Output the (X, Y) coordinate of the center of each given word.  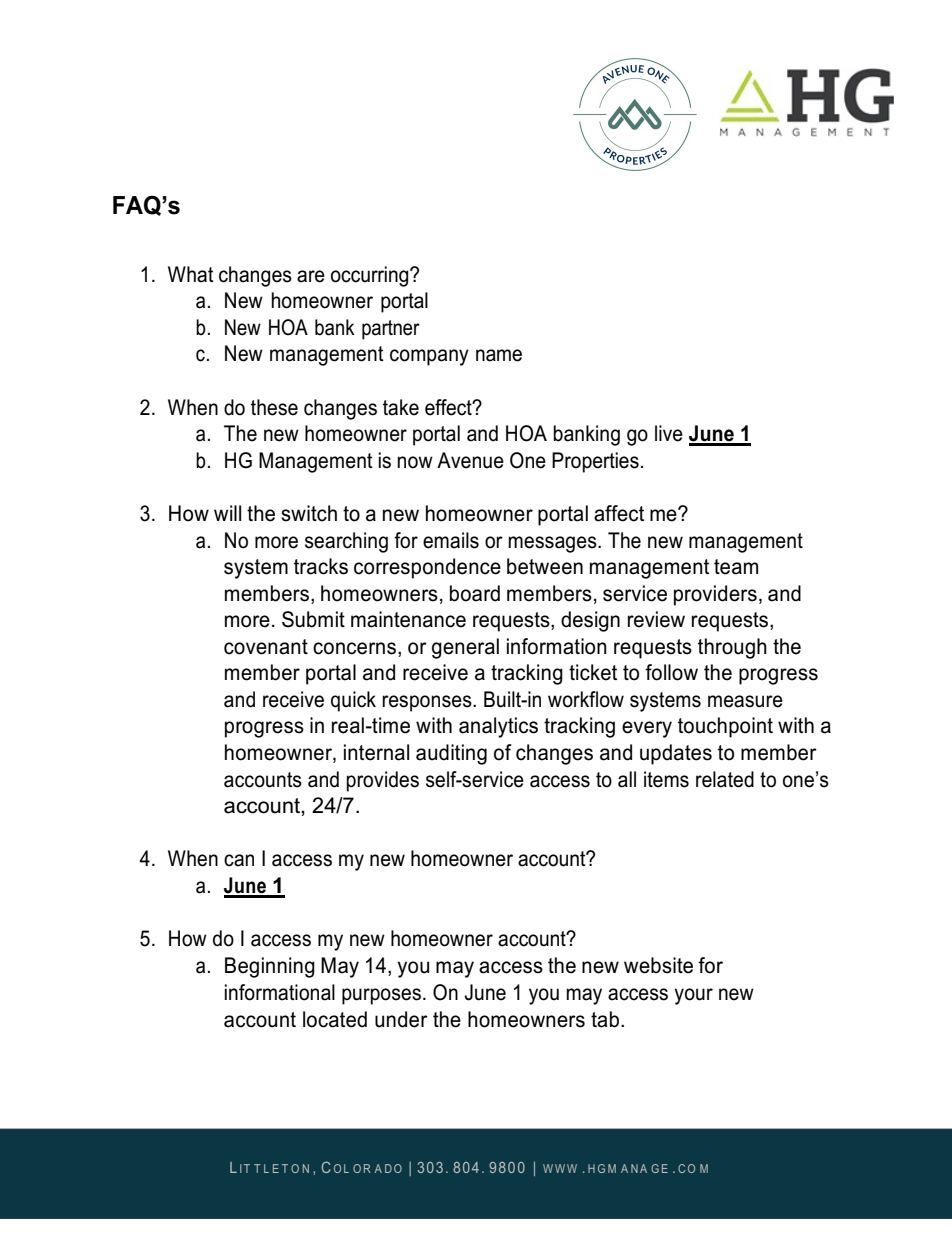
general (465, 648)
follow (671, 672)
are (311, 276)
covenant (266, 647)
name (499, 355)
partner (391, 330)
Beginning (270, 967)
